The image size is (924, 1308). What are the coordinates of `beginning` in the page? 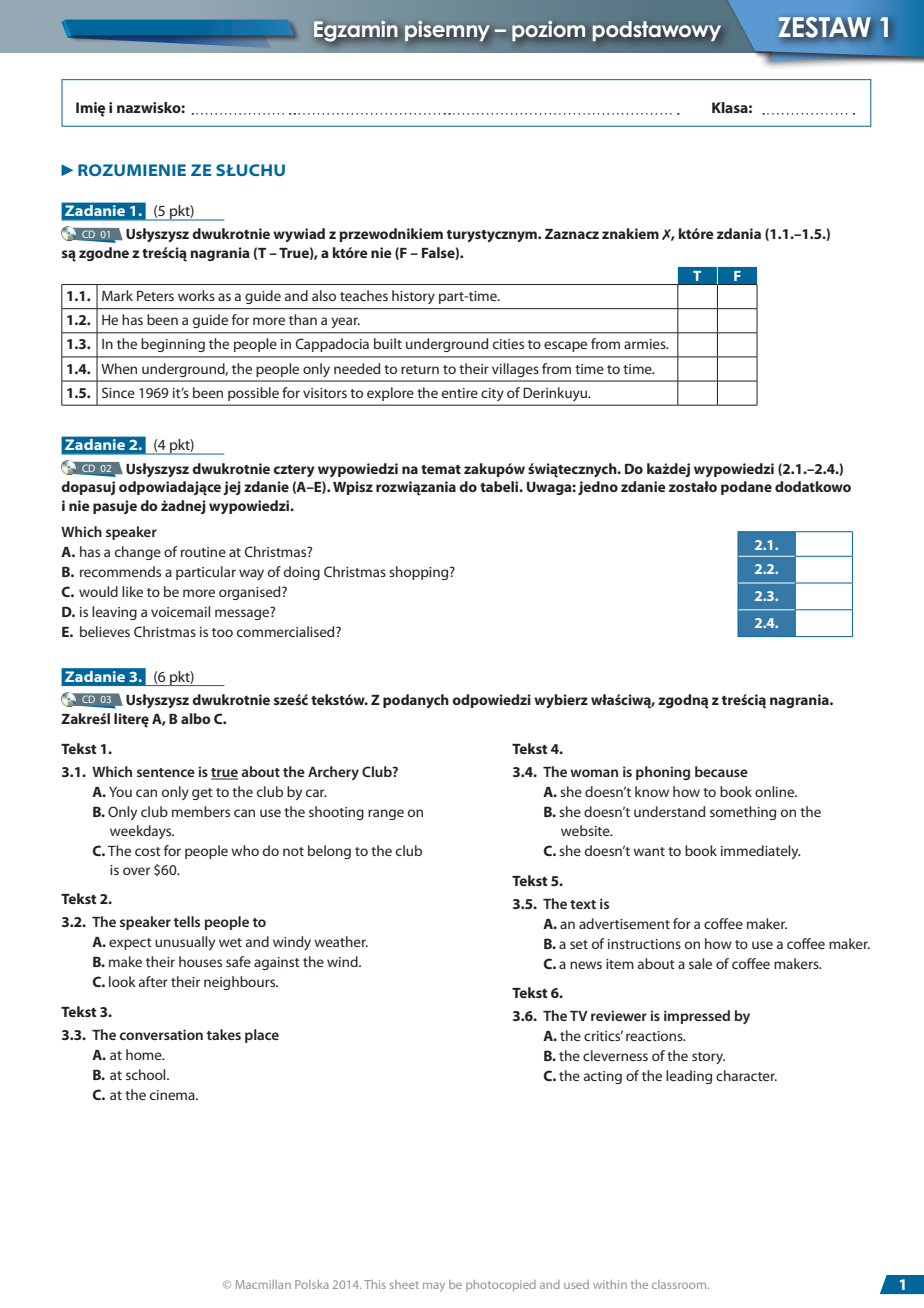 It's located at (173, 345).
